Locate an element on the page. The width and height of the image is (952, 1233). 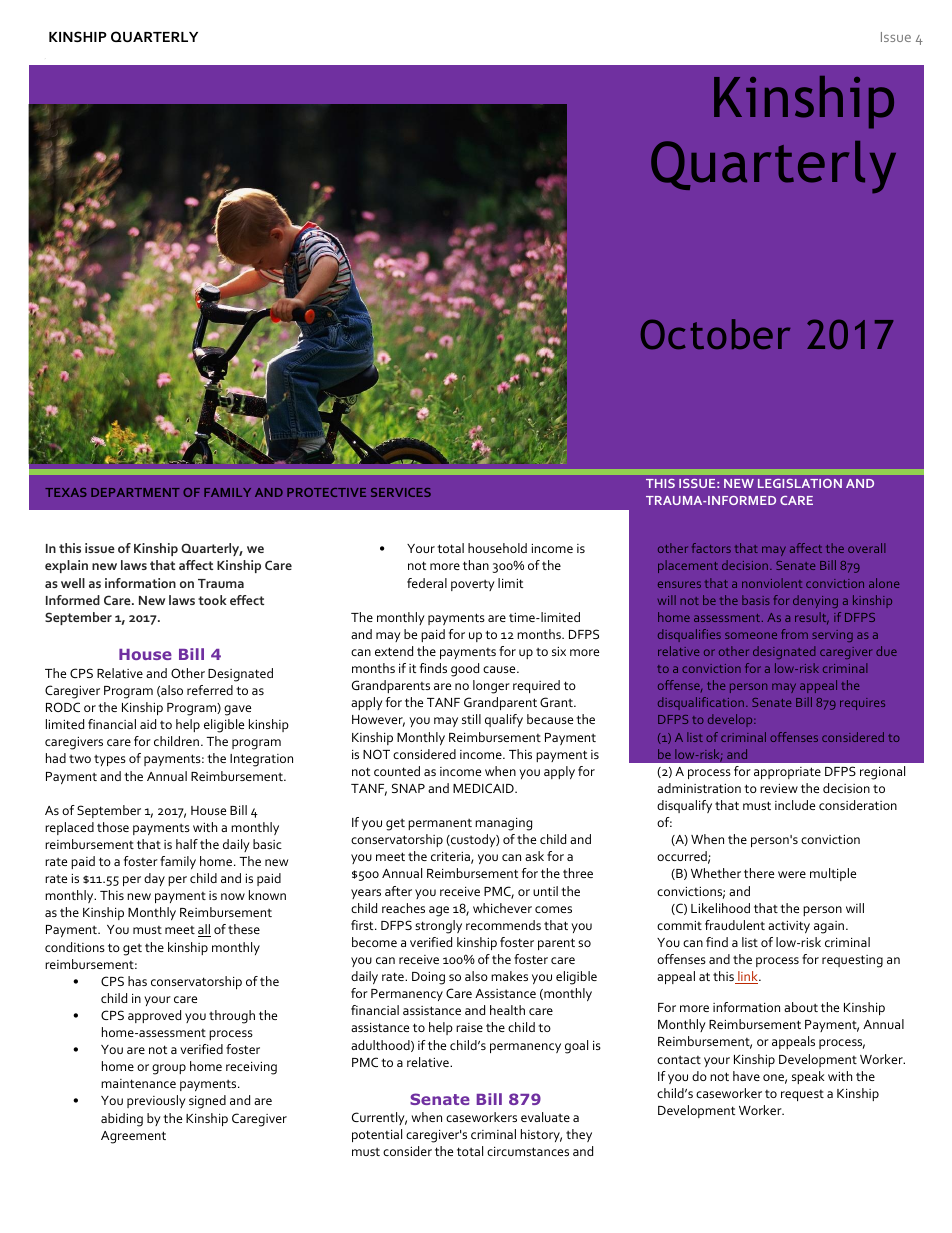
took is located at coordinates (212, 600).
